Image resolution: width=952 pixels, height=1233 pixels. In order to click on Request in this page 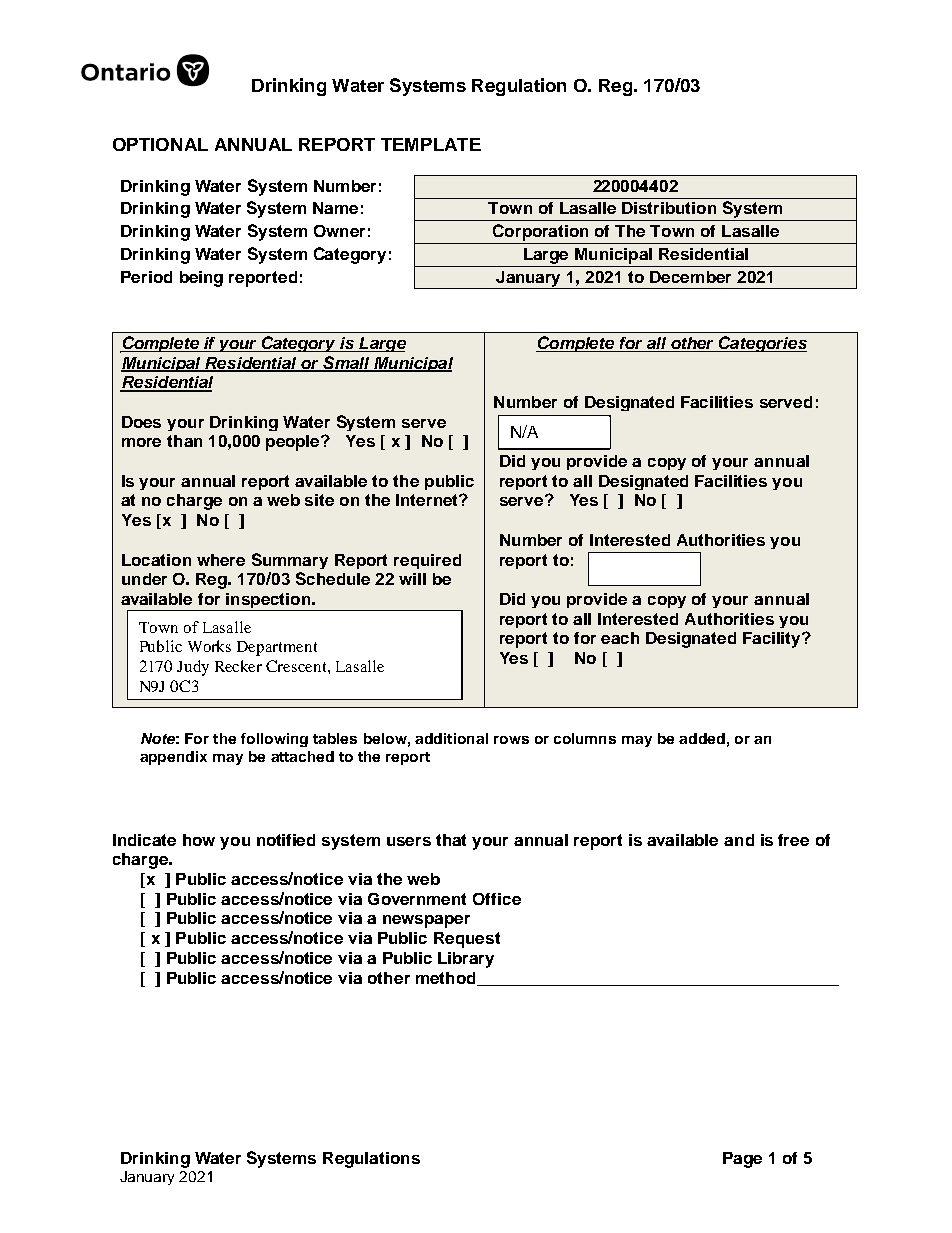, I will do `click(467, 940)`.
